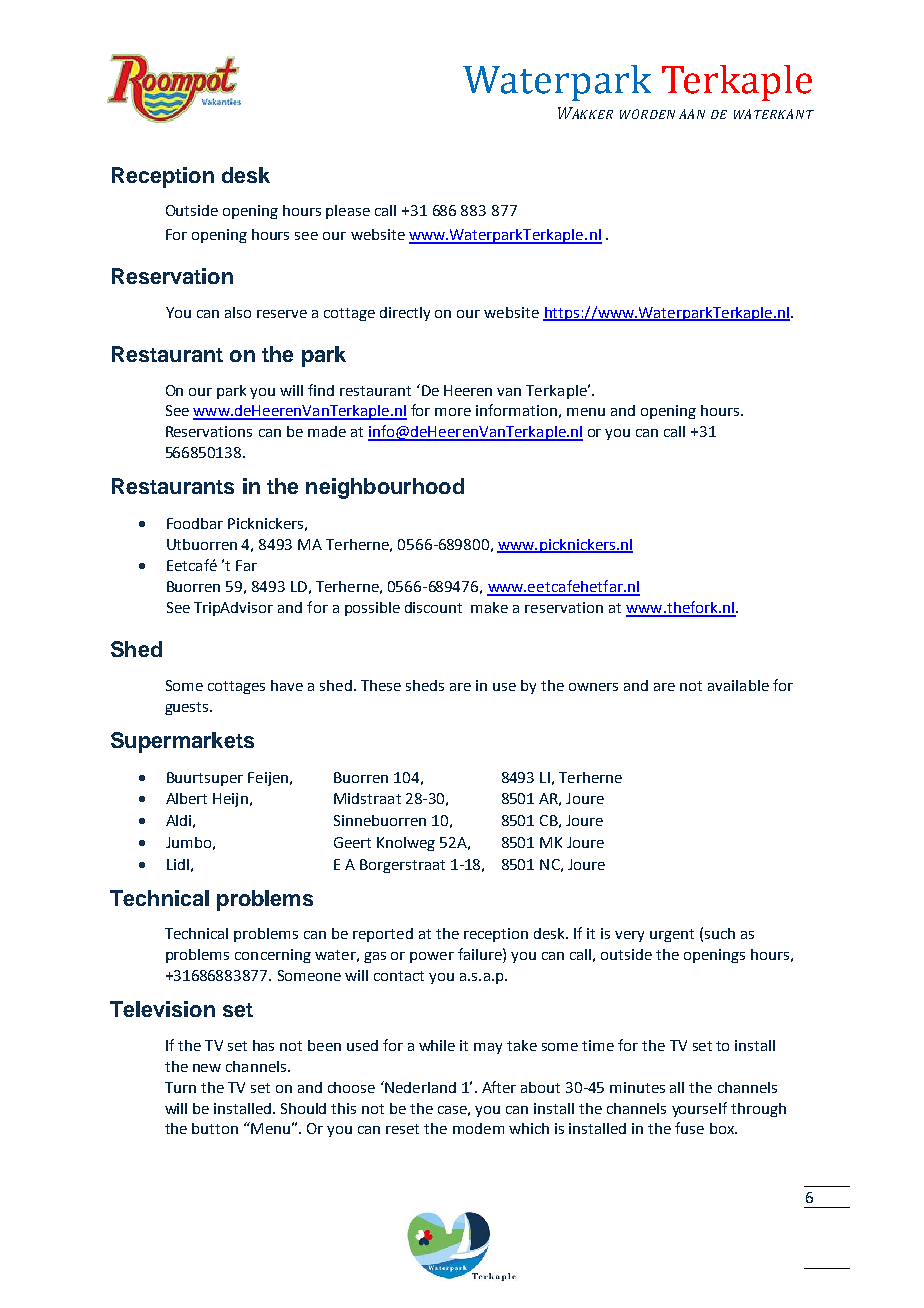 The image size is (924, 1308). Describe the element at coordinates (692, 114) in the image. I see `AAN` at that location.
